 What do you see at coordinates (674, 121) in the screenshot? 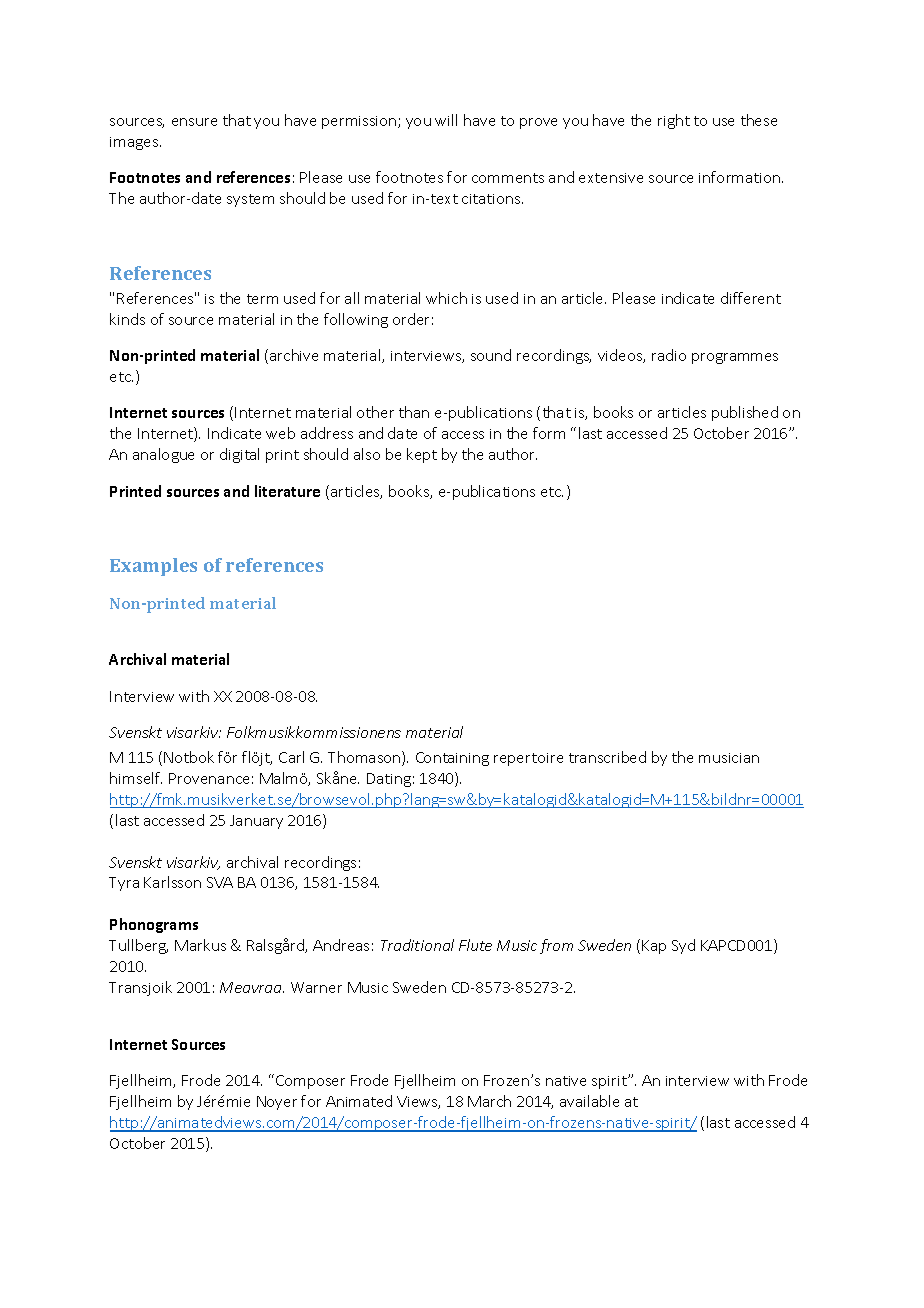
I see `right` at bounding box center [674, 121].
